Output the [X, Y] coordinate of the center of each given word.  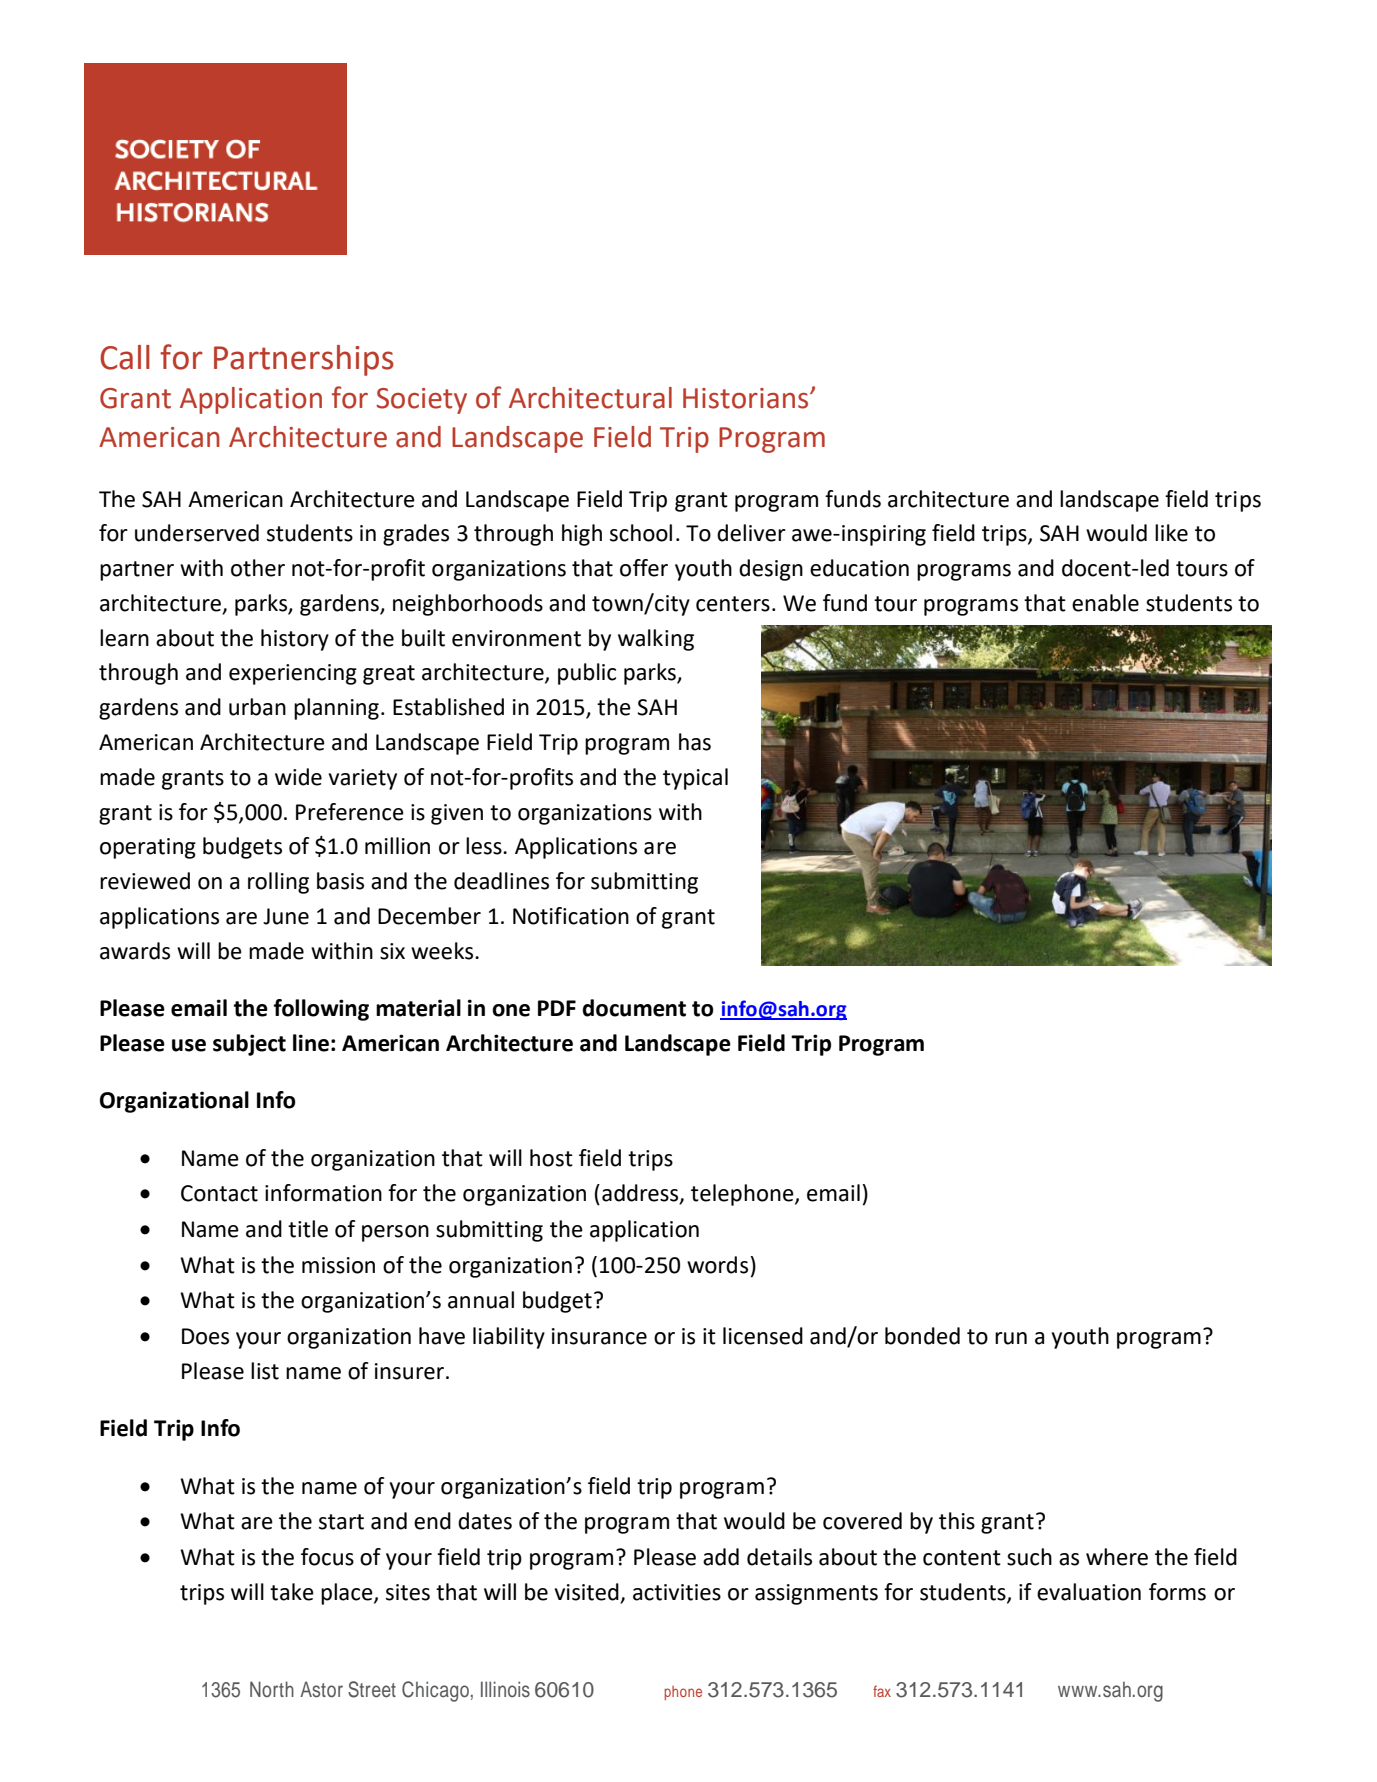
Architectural [590, 398]
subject [249, 1045]
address [641, 1194]
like [1171, 533]
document [634, 1008]
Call [125, 357]
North [272, 1689]
